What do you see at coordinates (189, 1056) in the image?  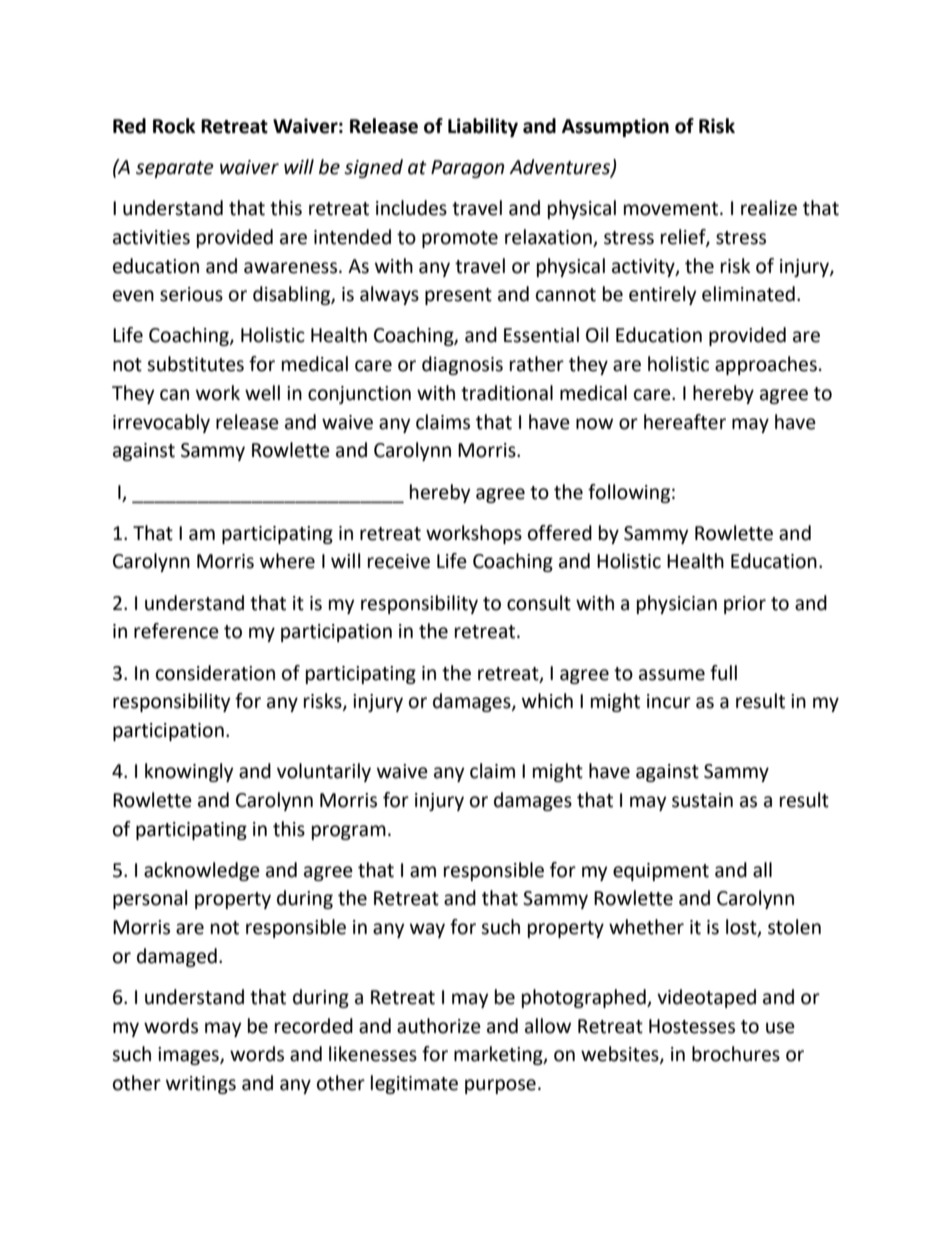 I see `images` at bounding box center [189, 1056].
